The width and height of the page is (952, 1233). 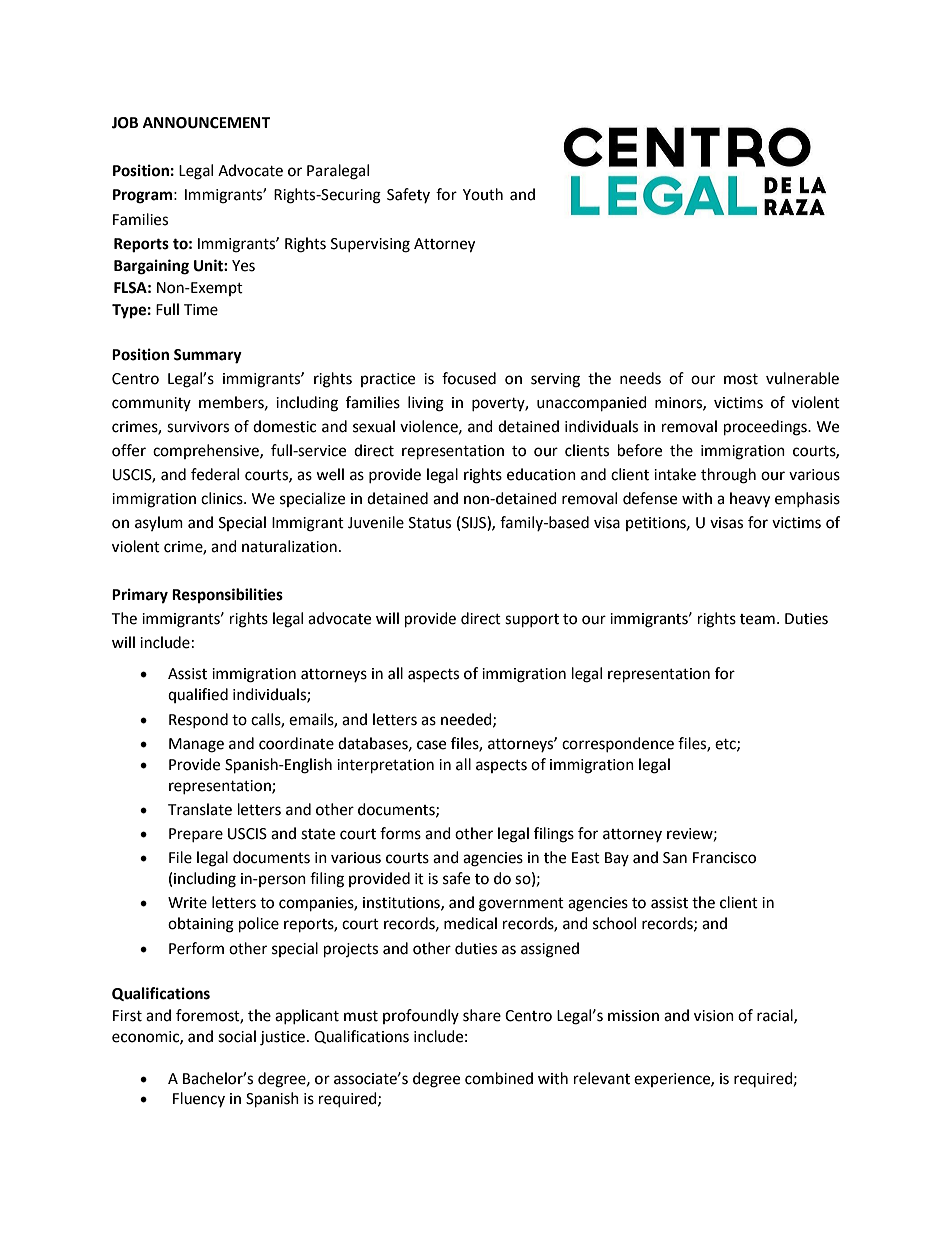 What do you see at coordinates (757, 619) in the page?
I see `team` at bounding box center [757, 619].
